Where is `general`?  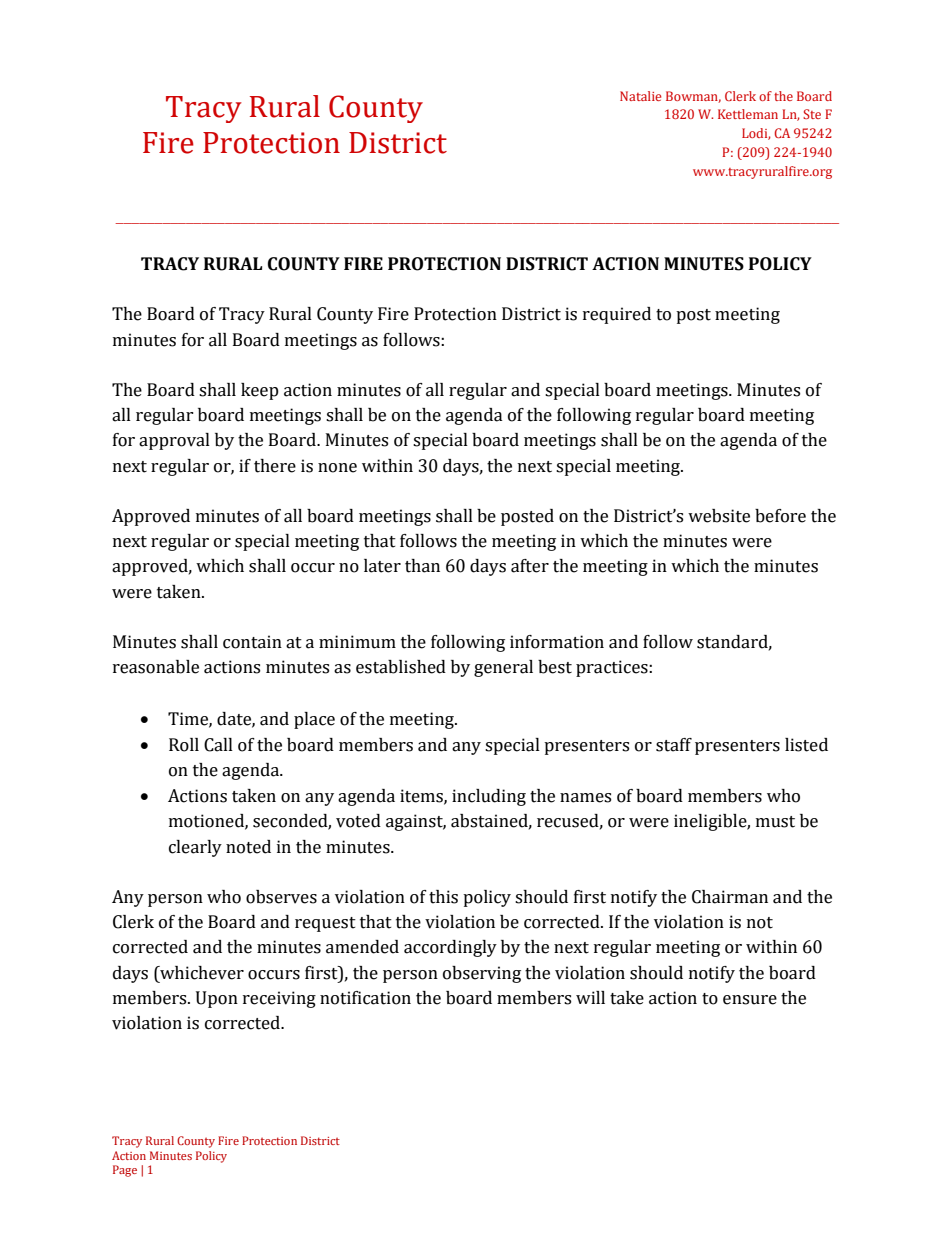
general is located at coordinates (503, 668).
